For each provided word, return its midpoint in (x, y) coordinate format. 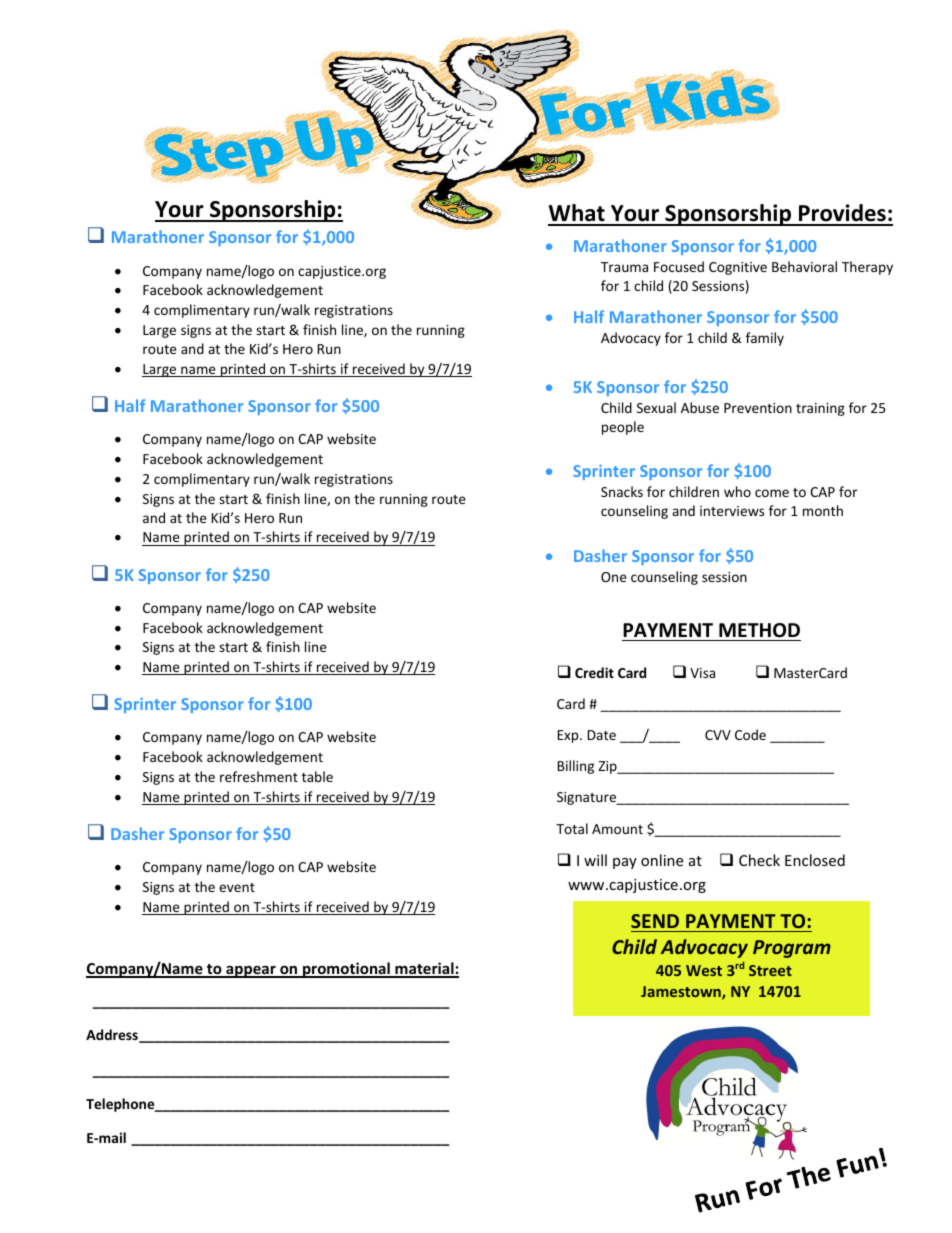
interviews (732, 511)
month (823, 510)
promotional (346, 970)
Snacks (622, 491)
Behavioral (804, 266)
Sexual (656, 407)
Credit (594, 672)
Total (572, 828)
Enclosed (815, 860)
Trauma (624, 267)
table (317, 776)
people (623, 428)
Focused (679, 266)
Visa (702, 673)
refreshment (259, 776)
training (820, 409)
